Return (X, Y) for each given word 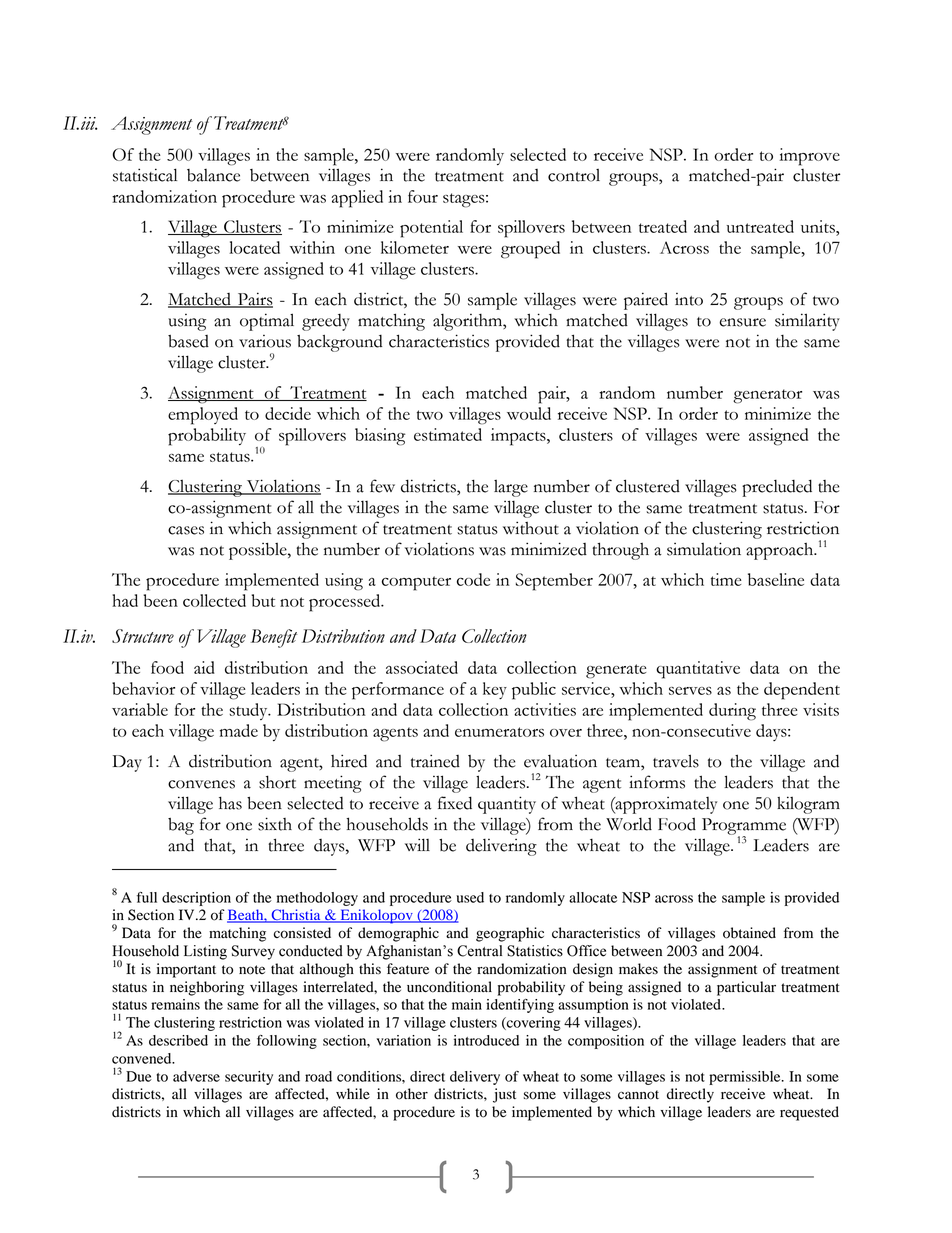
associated (422, 667)
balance (213, 175)
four (423, 196)
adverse (196, 1076)
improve (809, 157)
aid (204, 667)
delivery (475, 1078)
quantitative (698, 670)
